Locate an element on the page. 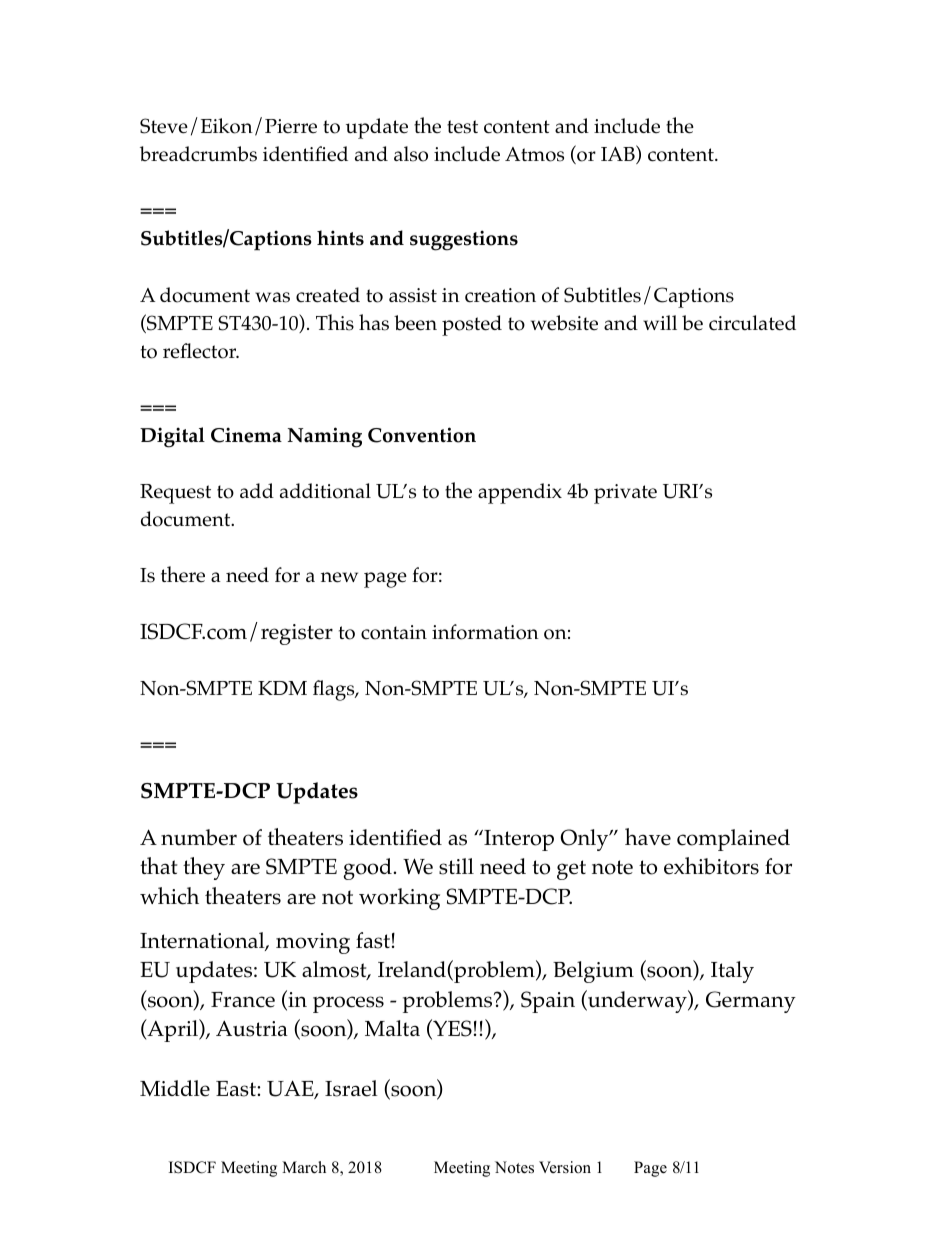 The image size is (952, 1233). private is located at coordinates (625, 494).
